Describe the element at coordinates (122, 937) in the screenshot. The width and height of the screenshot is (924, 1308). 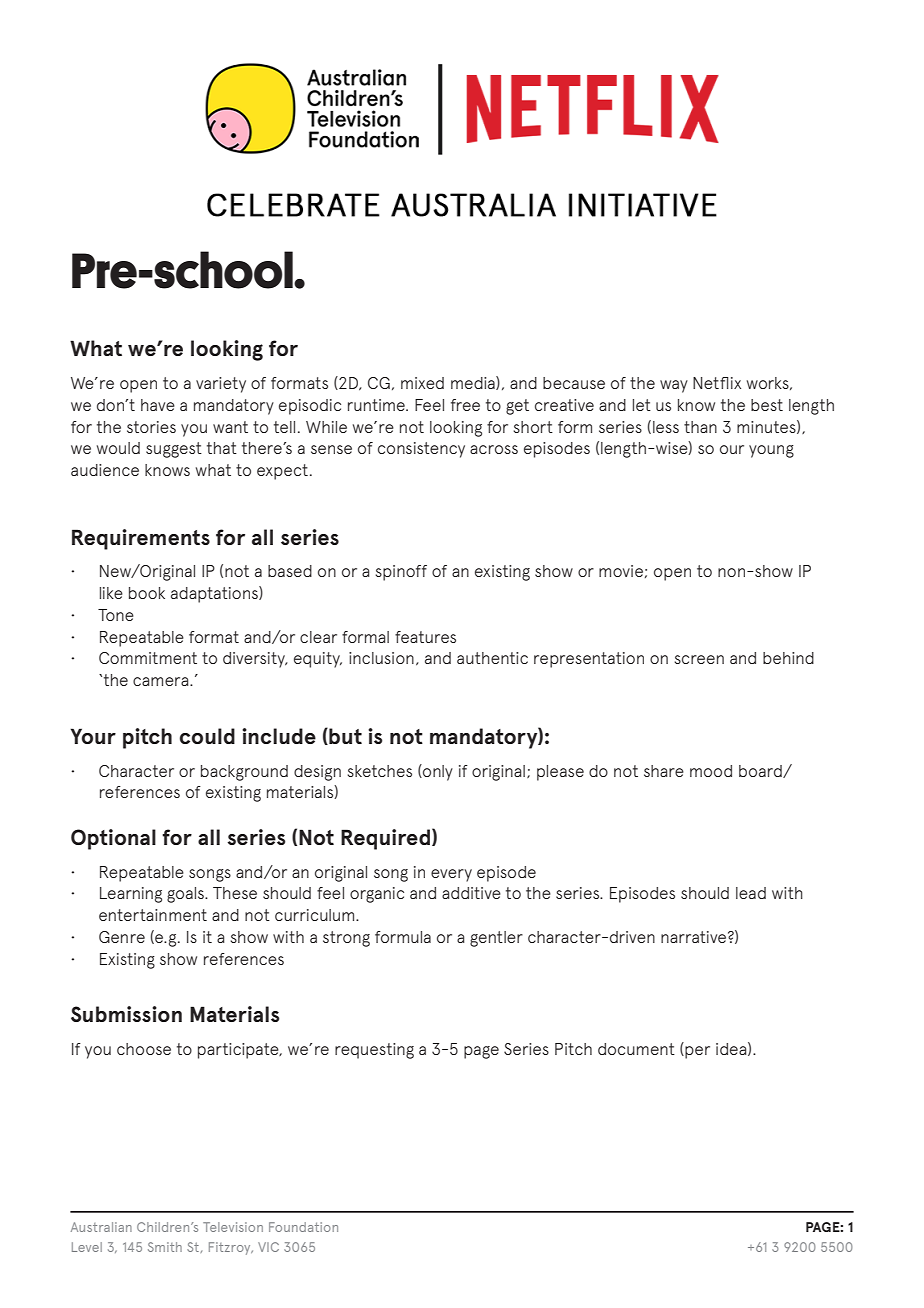
I see `Genre` at that location.
